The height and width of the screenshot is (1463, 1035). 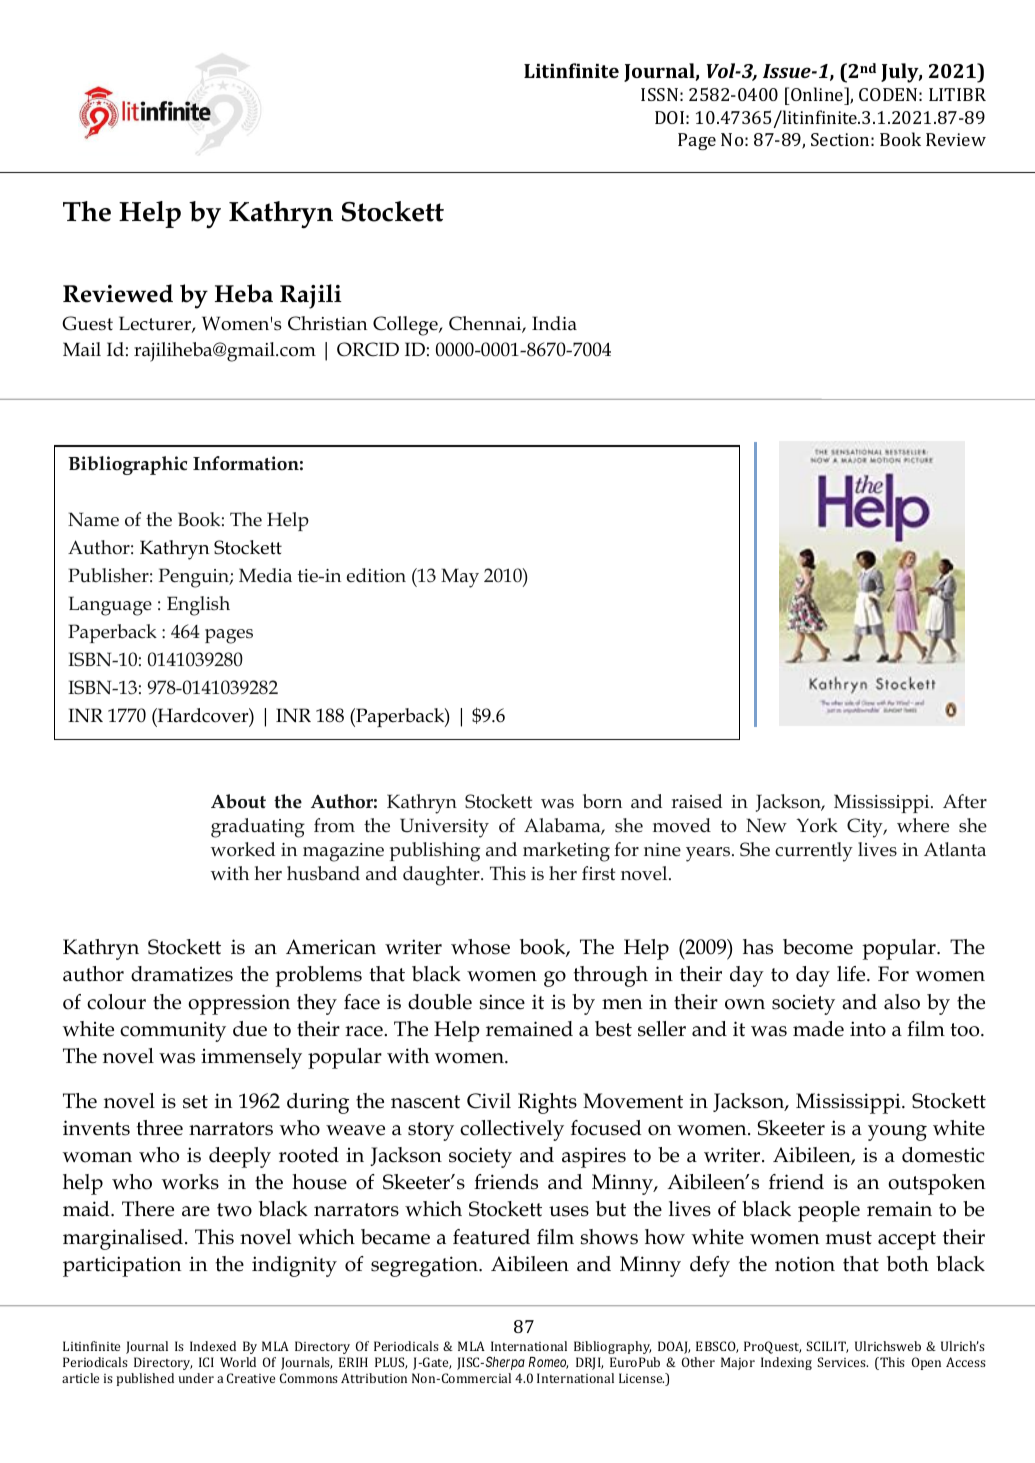 What do you see at coordinates (239, 1004) in the screenshot?
I see `oppression` at bounding box center [239, 1004].
